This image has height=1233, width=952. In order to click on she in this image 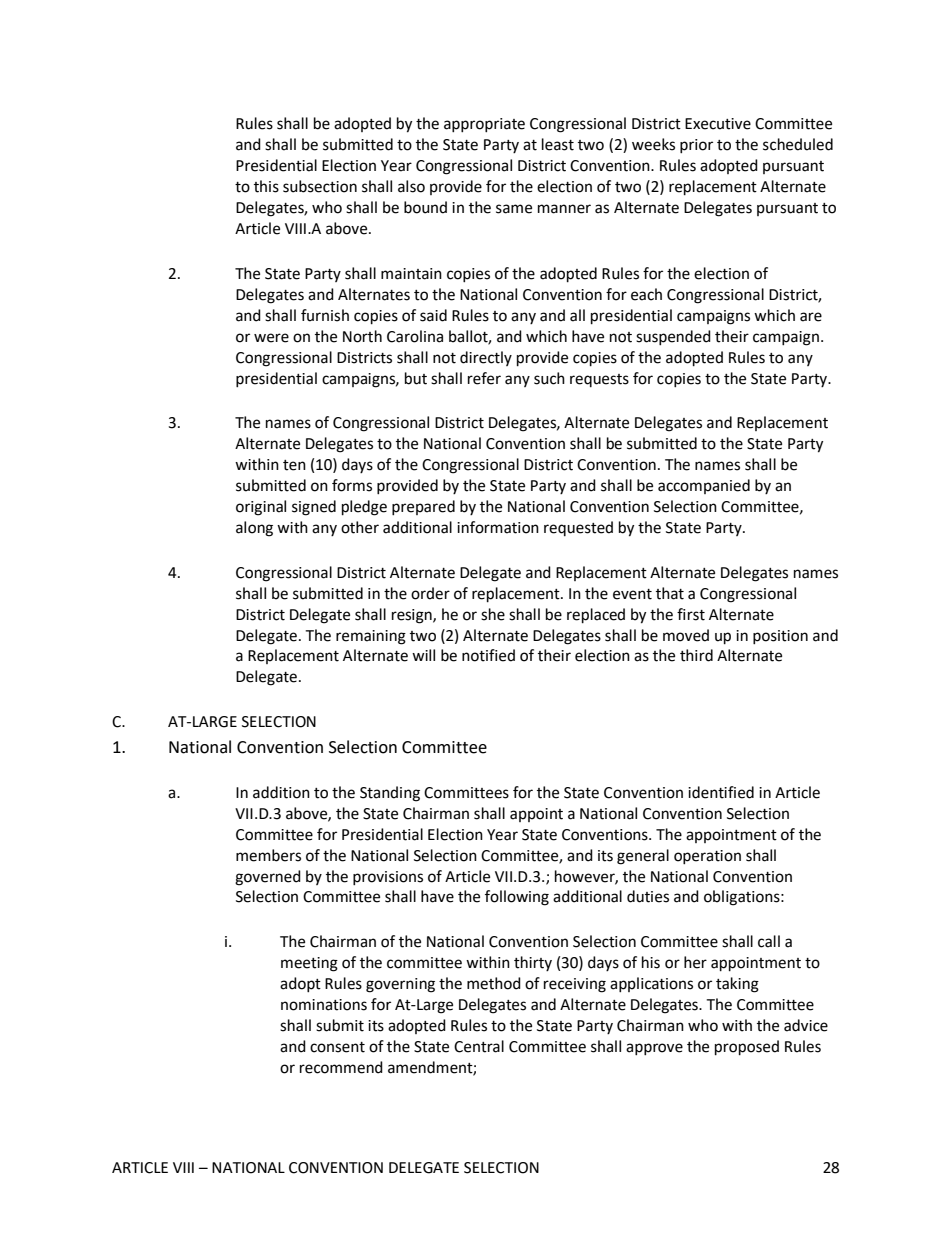, I will do `click(493, 614)`.
